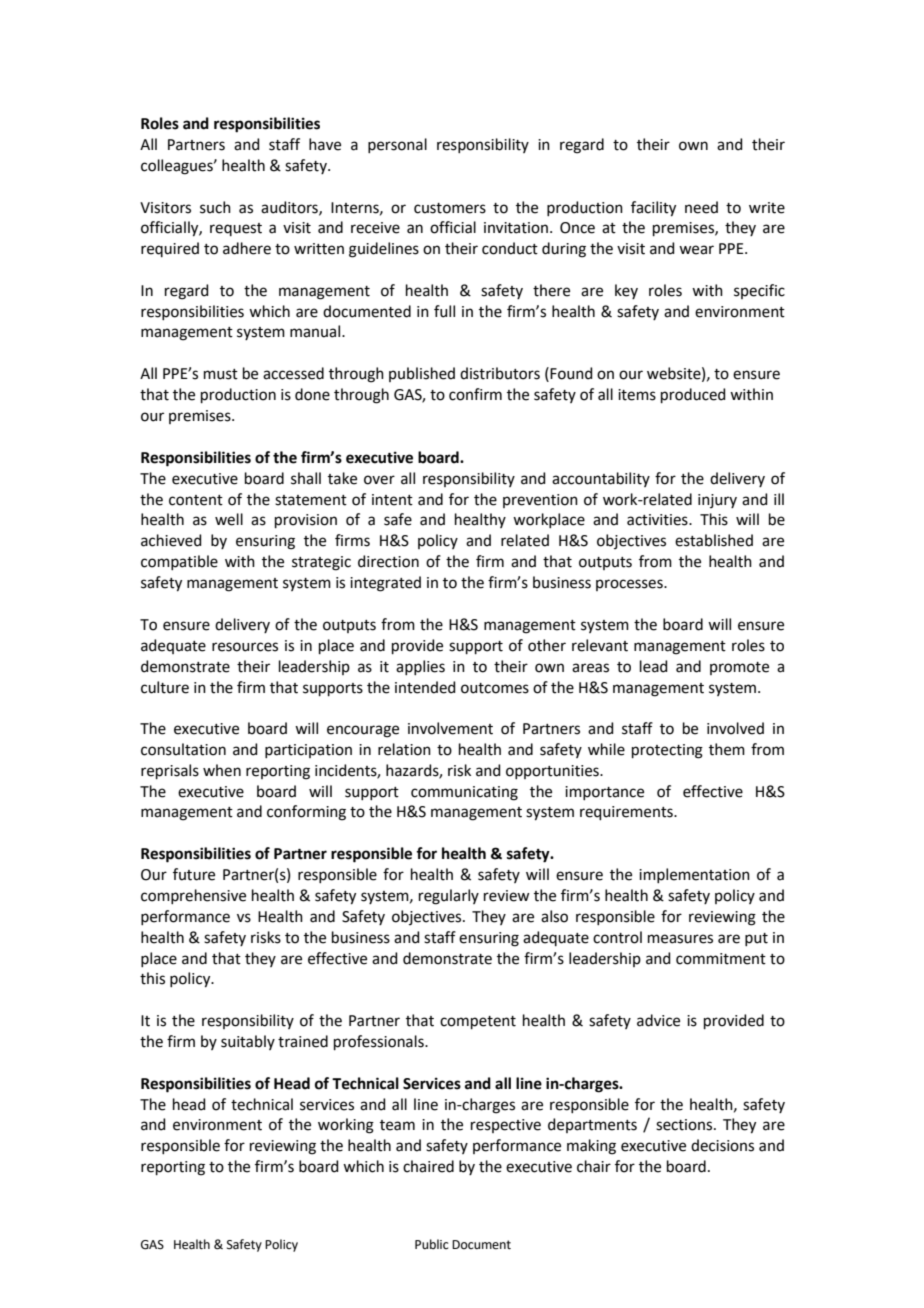 The width and height of the screenshot is (924, 1308). Describe the element at coordinates (229, 519) in the screenshot. I see `well` at that location.
